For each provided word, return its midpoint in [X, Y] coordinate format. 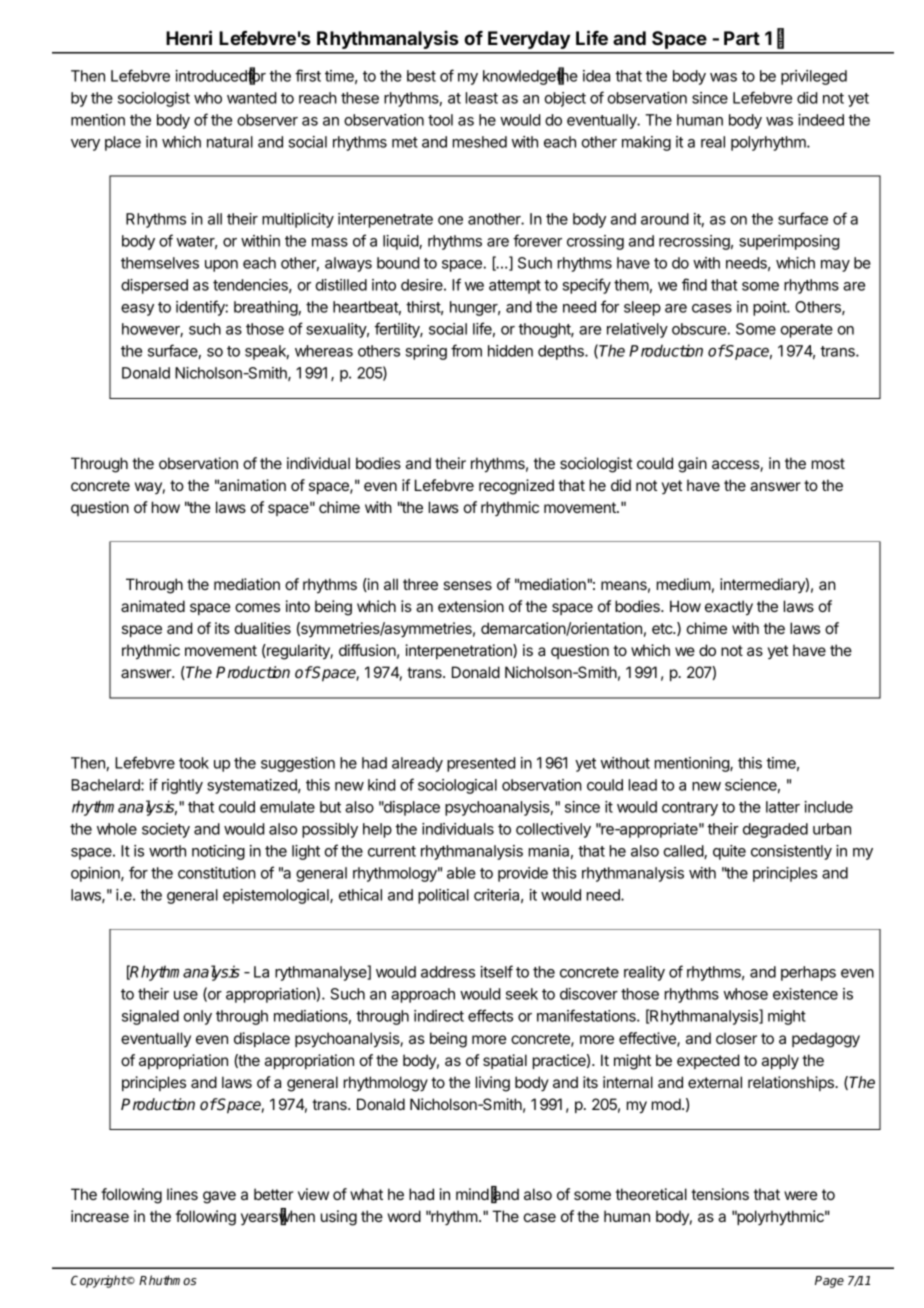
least [482, 98]
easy [137, 310]
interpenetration [459, 651]
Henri [189, 37]
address [448, 972]
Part [742, 38]
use [186, 995]
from [466, 350]
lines [182, 1194]
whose [745, 994]
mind [472, 1194]
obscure [700, 329]
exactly [729, 608]
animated [153, 606]
